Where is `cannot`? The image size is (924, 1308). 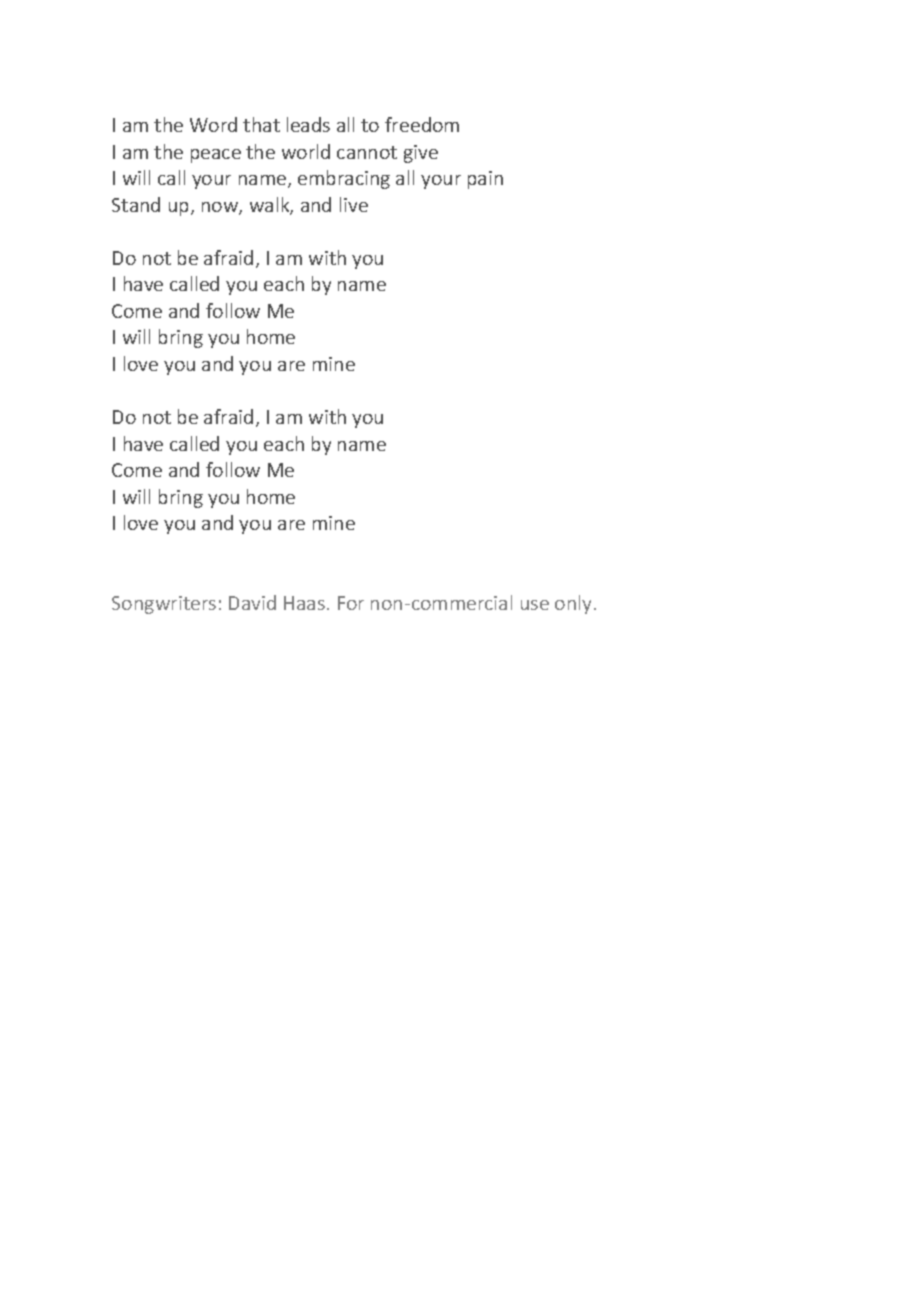
cannot is located at coordinates (367, 152).
